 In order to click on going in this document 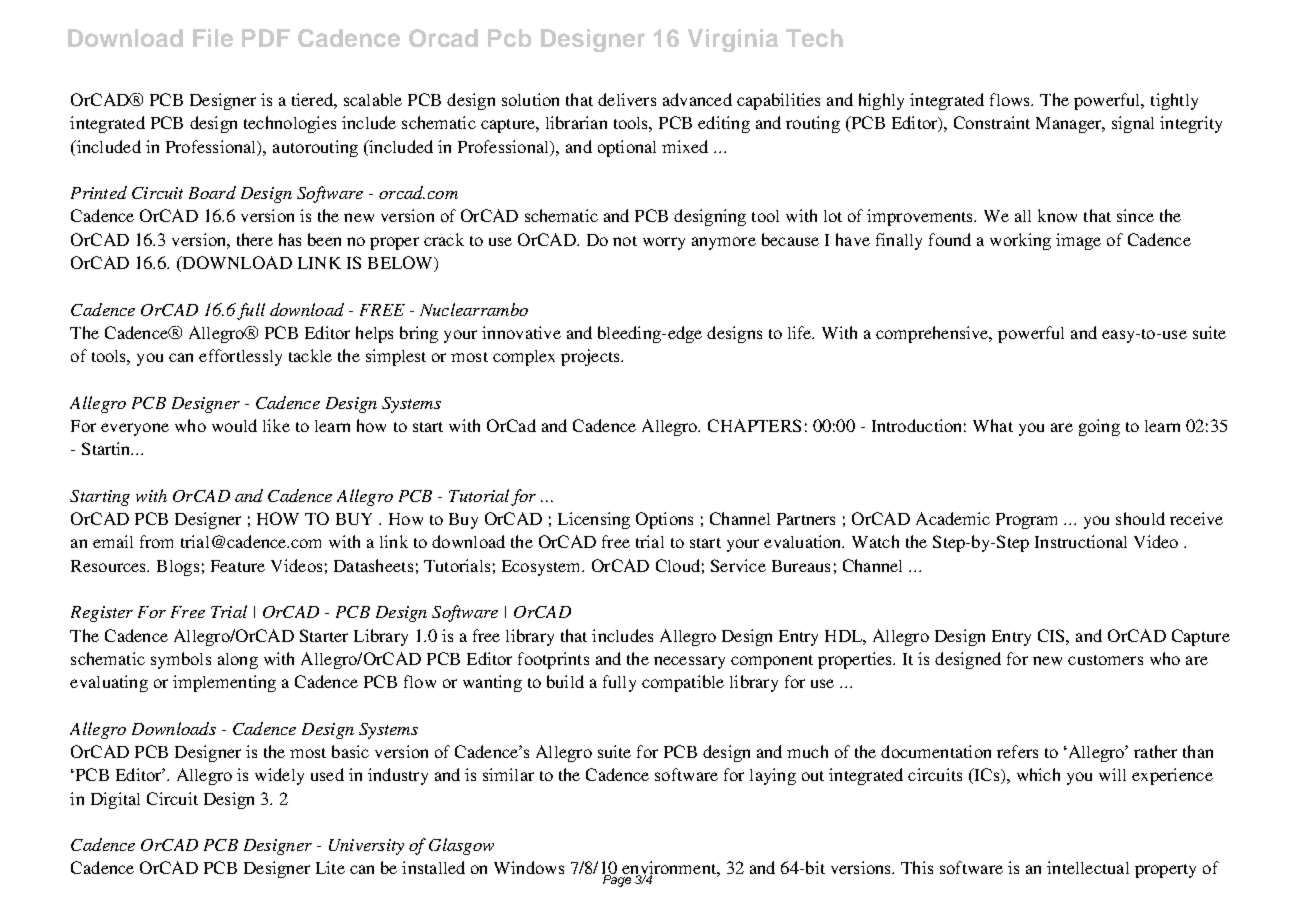, I will do `click(1099, 427)`.
